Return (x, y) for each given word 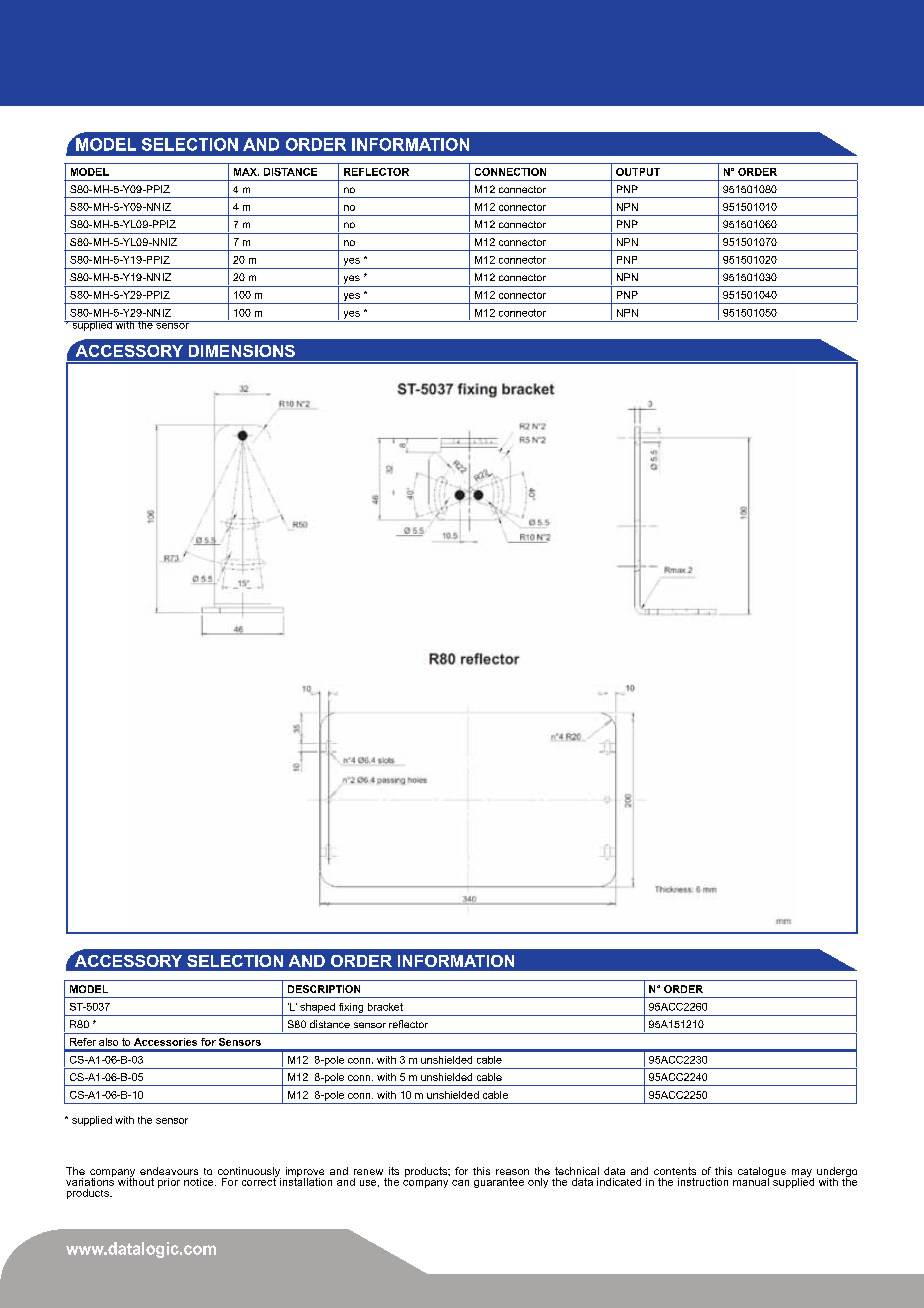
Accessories (165, 1042)
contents (675, 1171)
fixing (351, 1008)
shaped (317, 1008)
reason (512, 1172)
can (460, 1183)
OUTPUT (638, 172)
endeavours (169, 1171)
